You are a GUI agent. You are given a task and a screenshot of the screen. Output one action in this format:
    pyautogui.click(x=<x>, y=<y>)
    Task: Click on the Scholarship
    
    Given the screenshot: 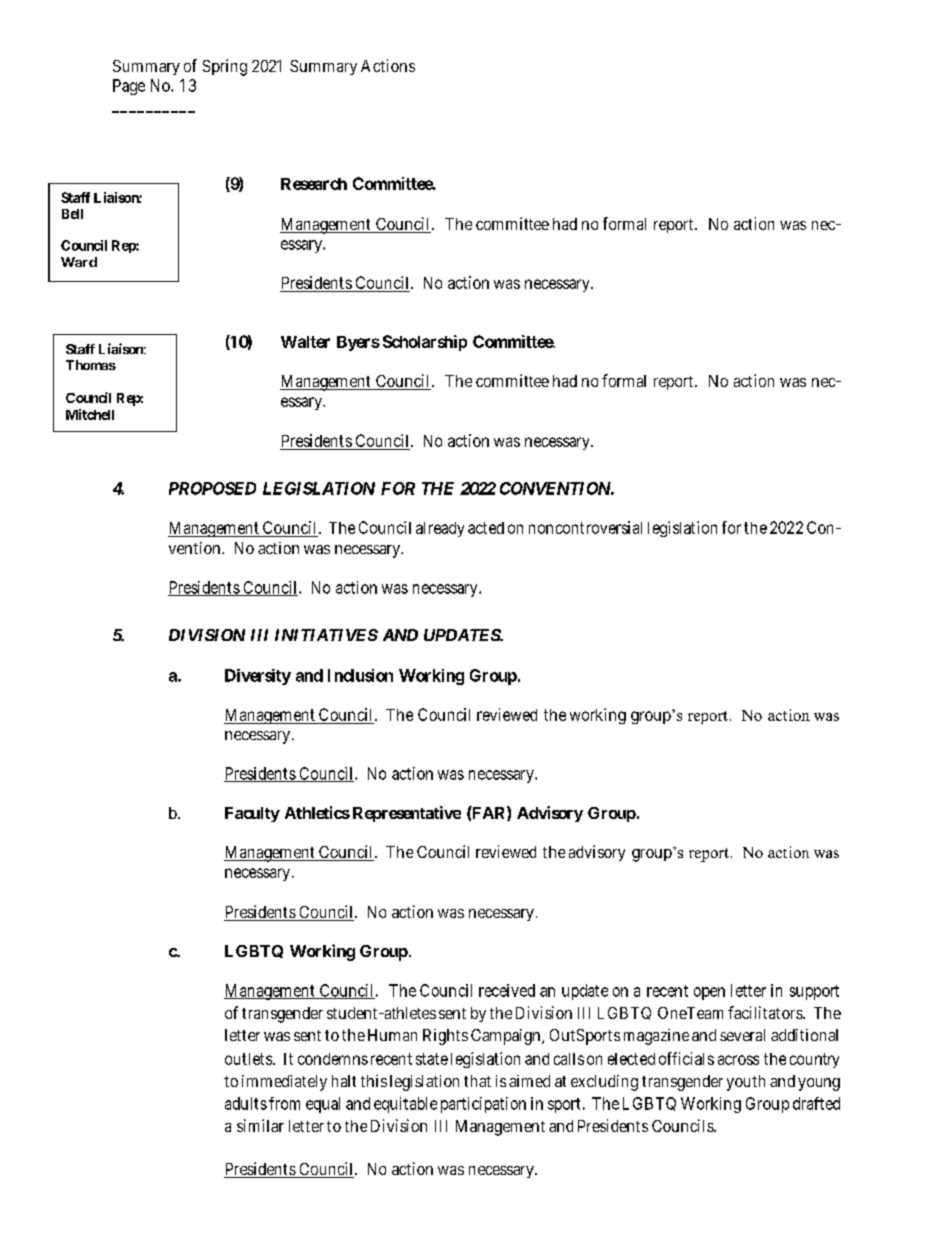 What is the action you would take?
    pyautogui.click(x=425, y=343)
